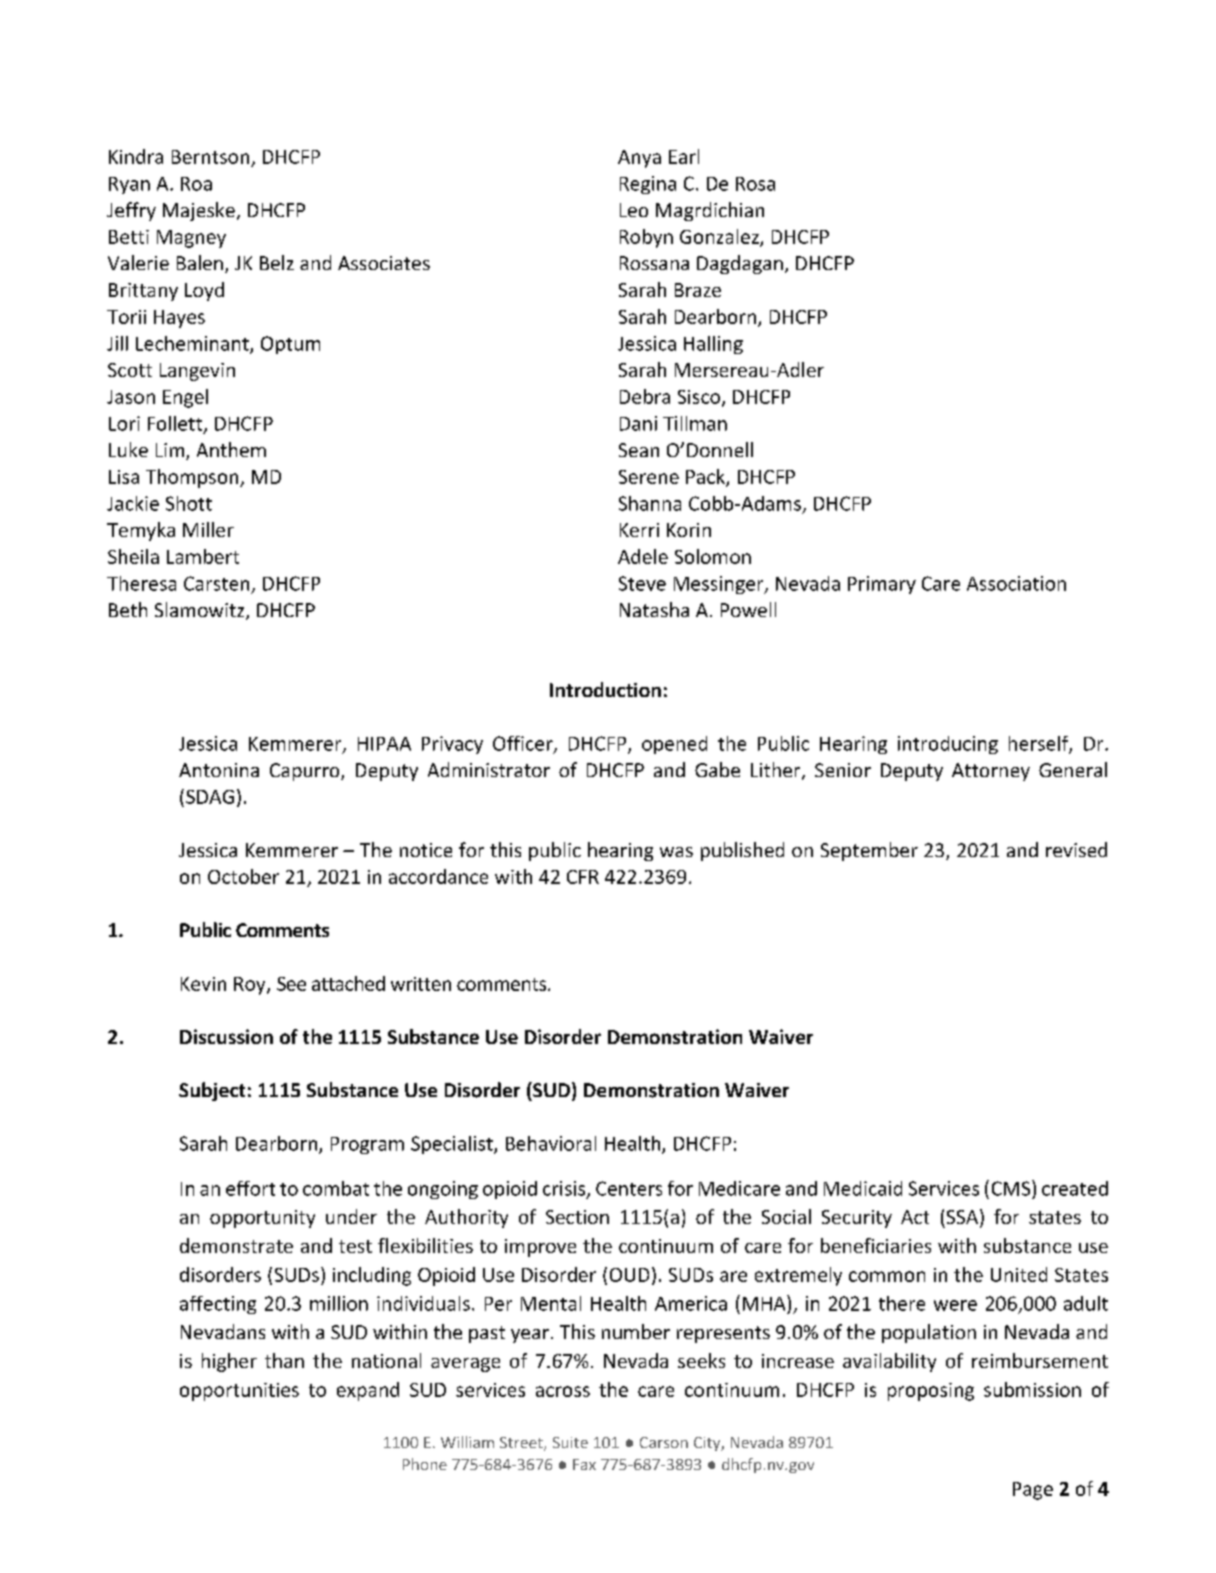  What do you see at coordinates (1012, 1188) in the document?
I see `CMS` at bounding box center [1012, 1188].
